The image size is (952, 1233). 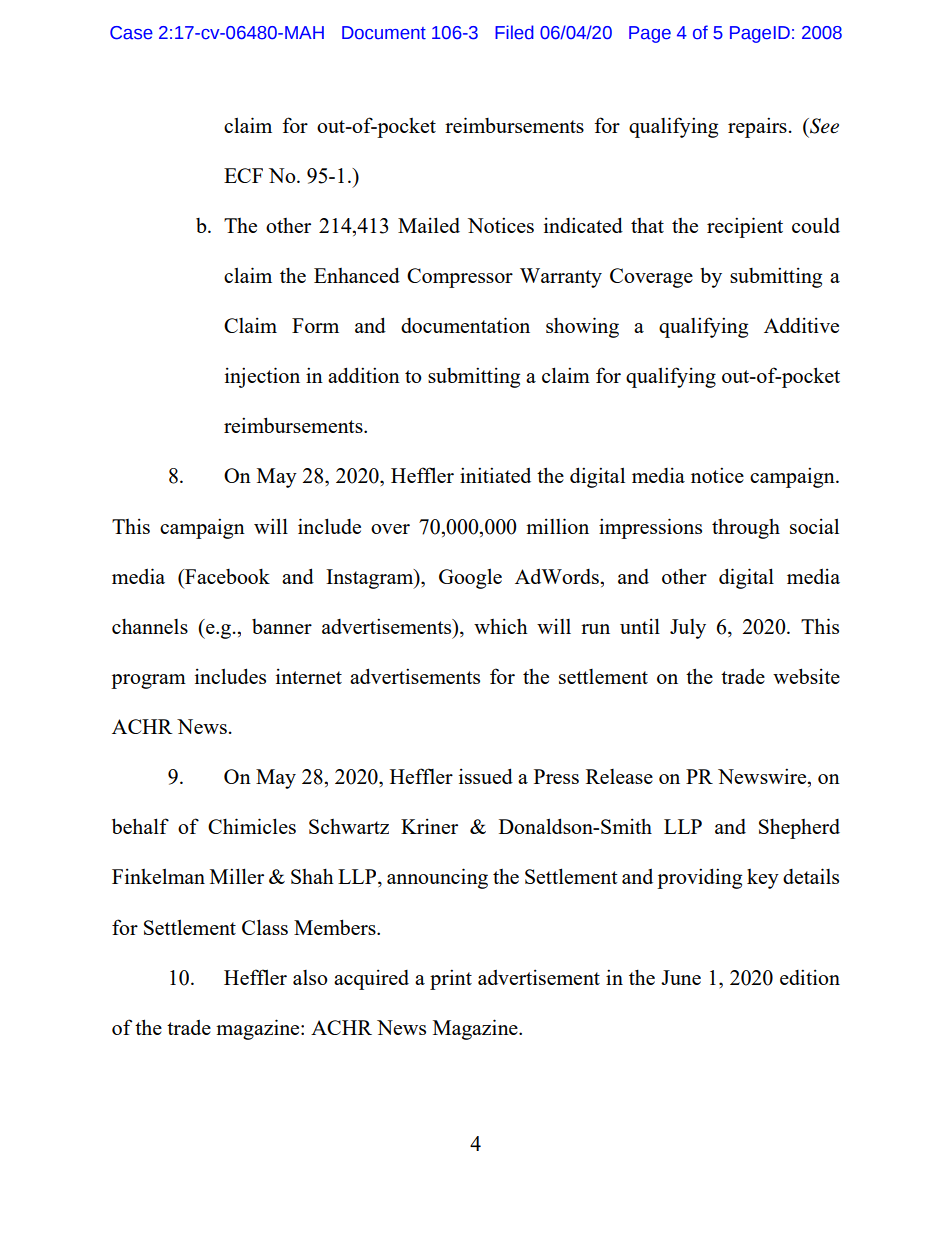 What do you see at coordinates (226, 576) in the screenshot?
I see `Facebook` at bounding box center [226, 576].
